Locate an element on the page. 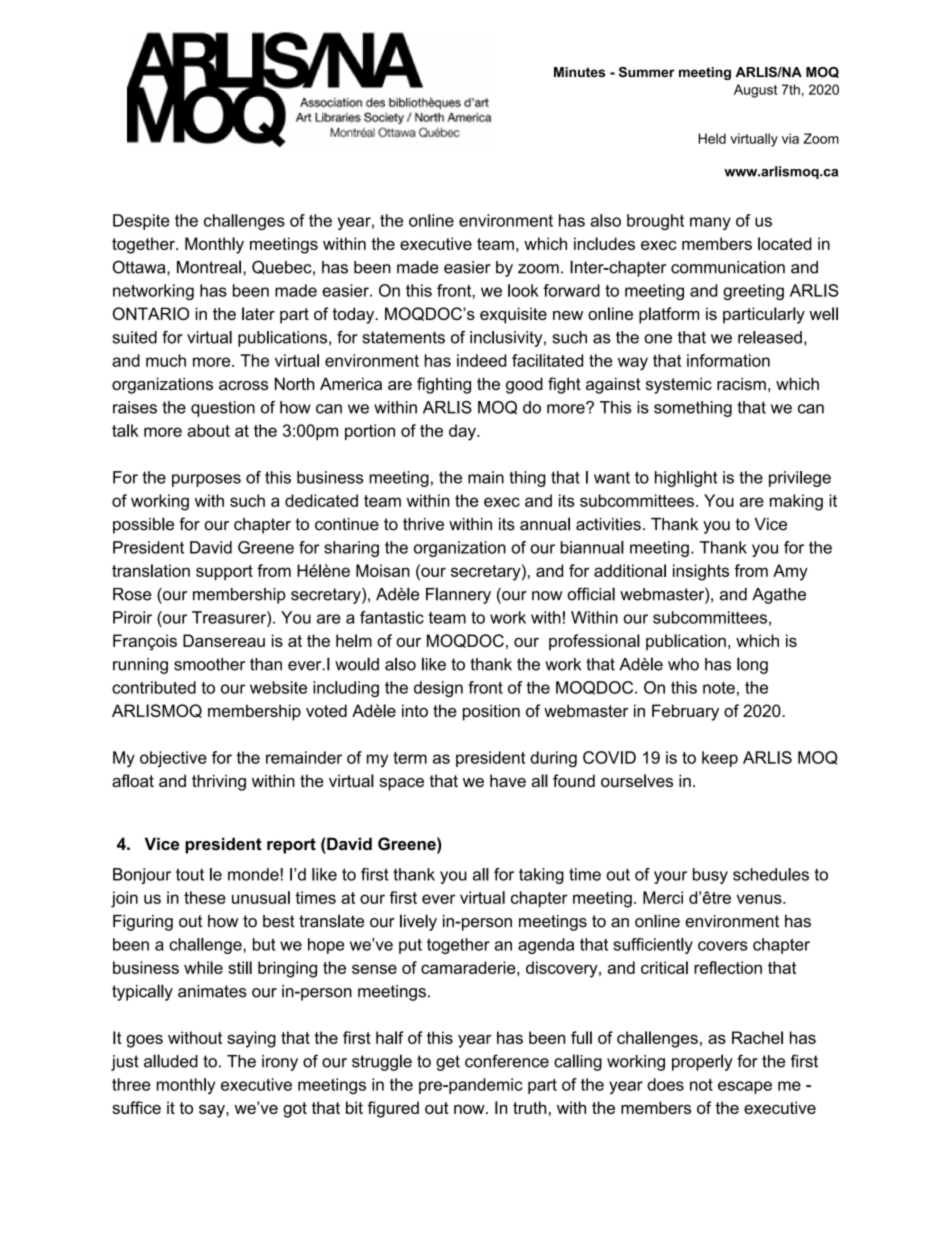 This page has height=1233, width=952. conference is located at coordinates (507, 1061).
